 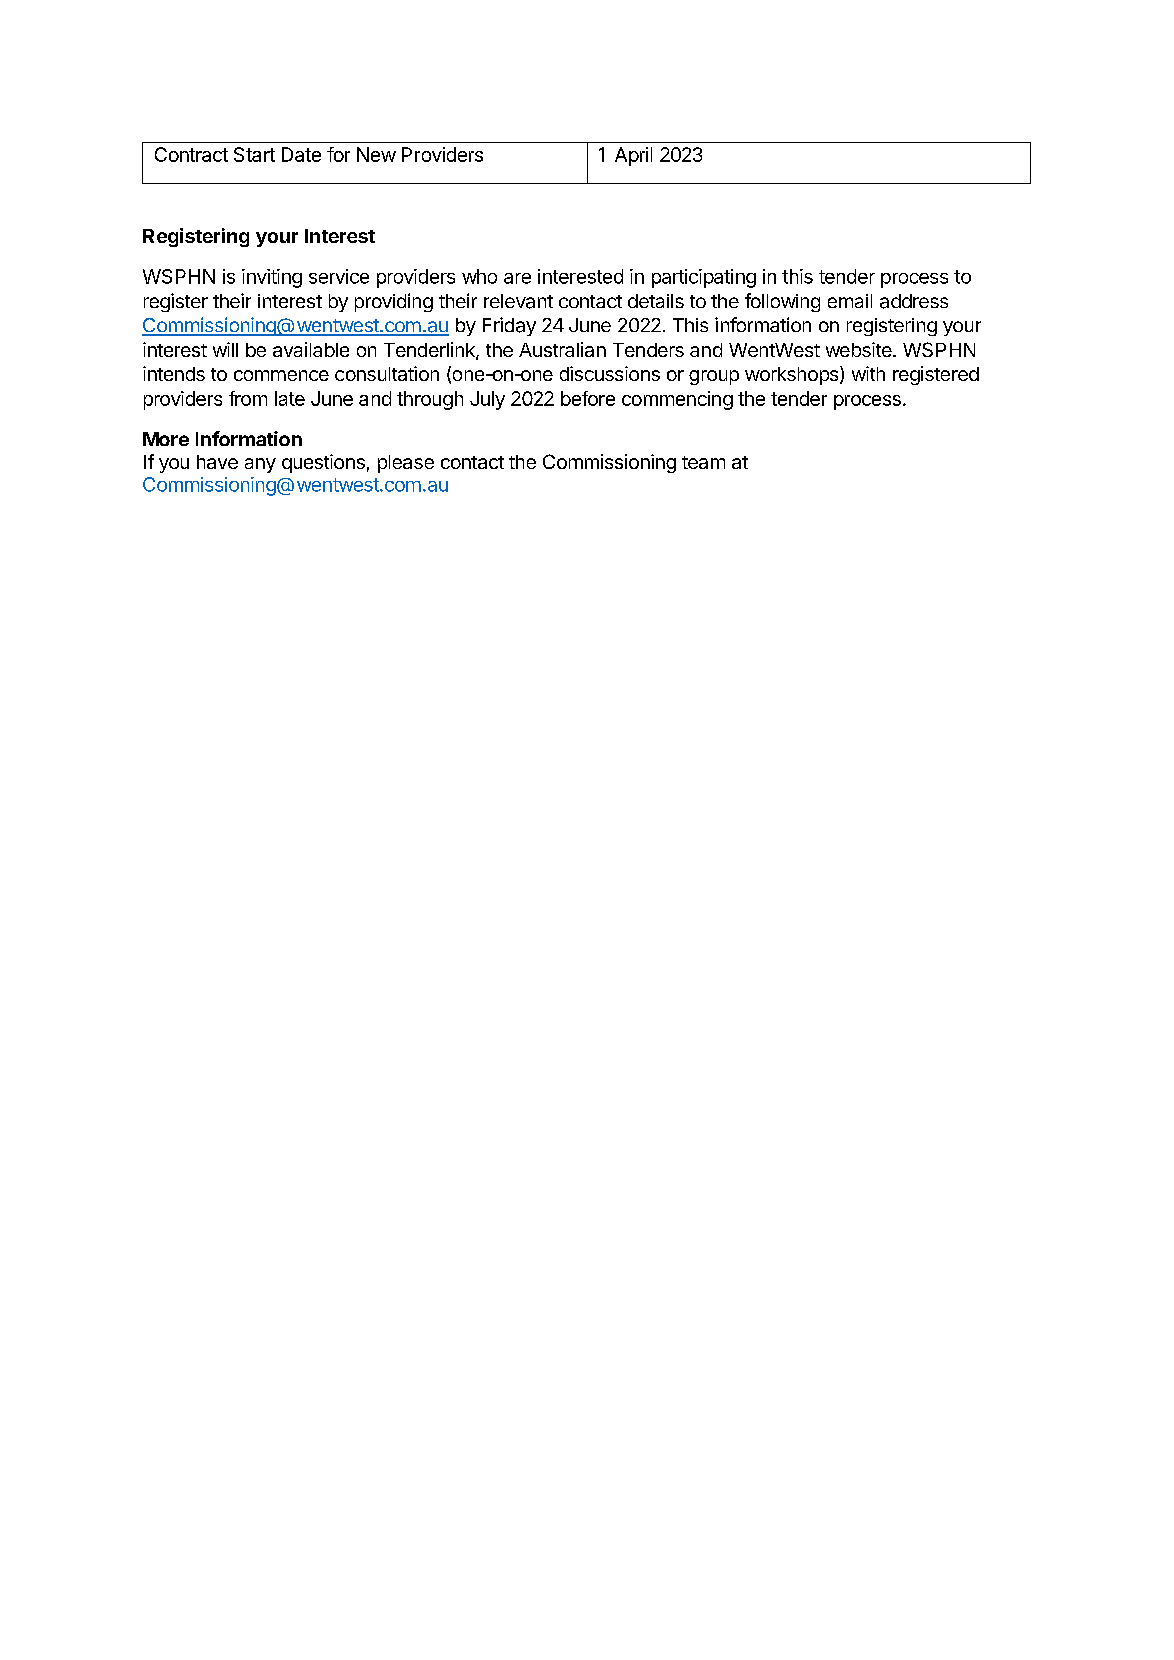 What do you see at coordinates (281, 375) in the page?
I see `commence` at bounding box center [281, 375].
